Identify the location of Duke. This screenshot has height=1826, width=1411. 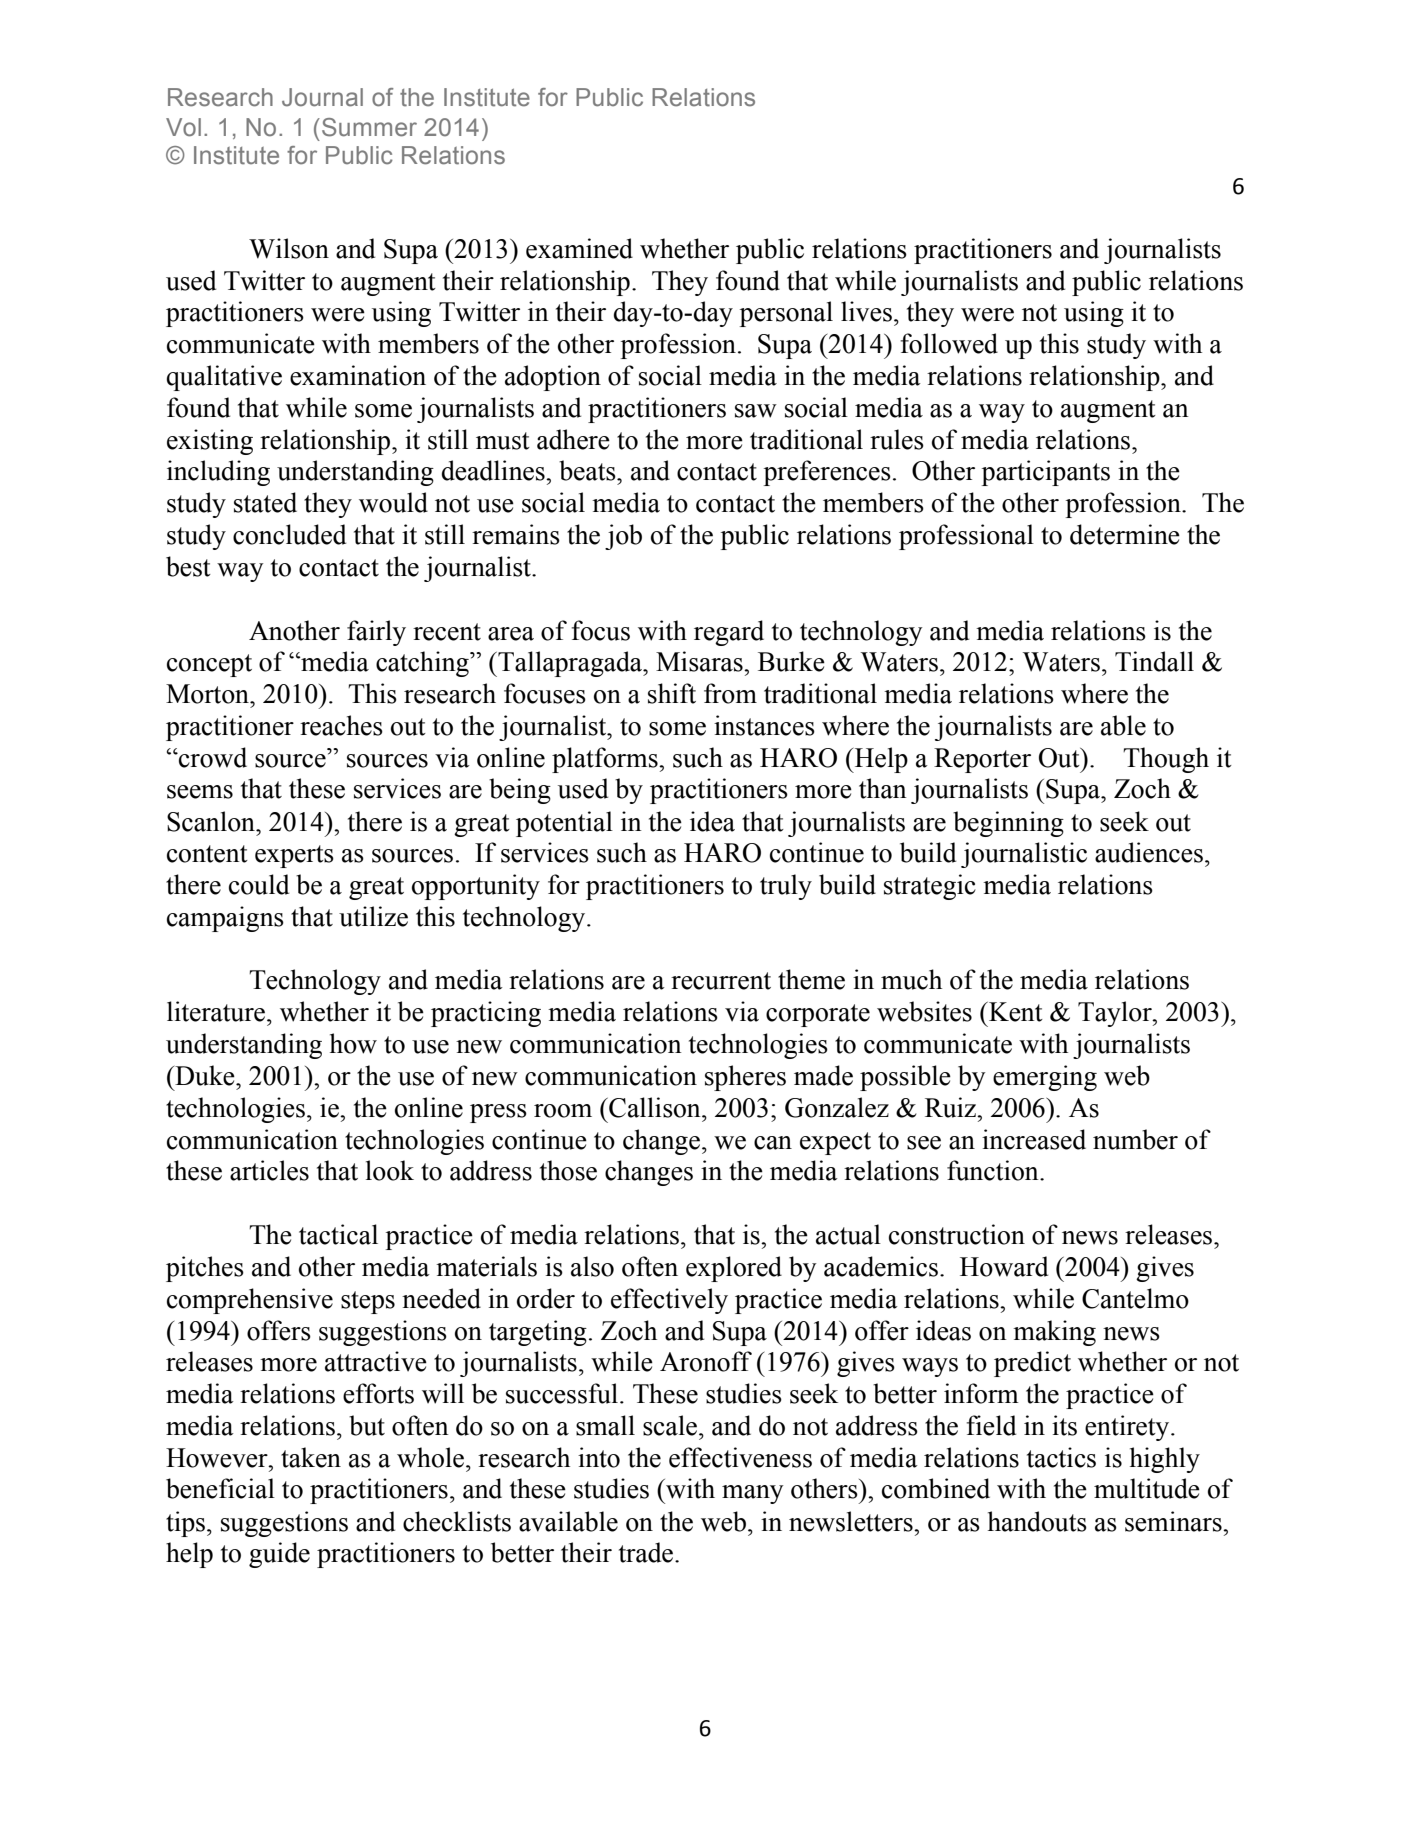
(205, 1075).
